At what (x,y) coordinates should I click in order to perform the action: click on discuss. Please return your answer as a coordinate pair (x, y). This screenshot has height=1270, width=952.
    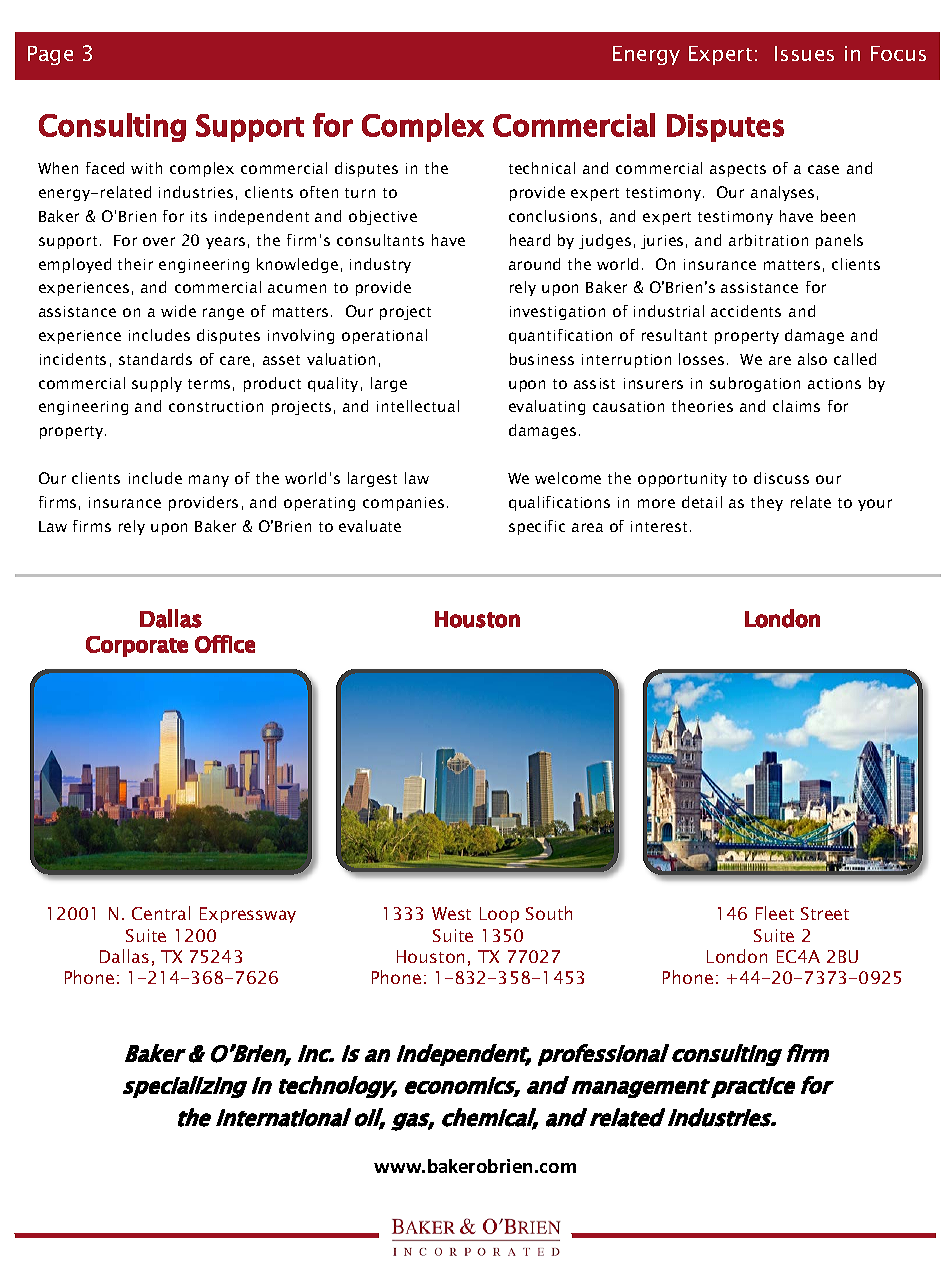
    Looking at the image, I should click on (781, 478).
